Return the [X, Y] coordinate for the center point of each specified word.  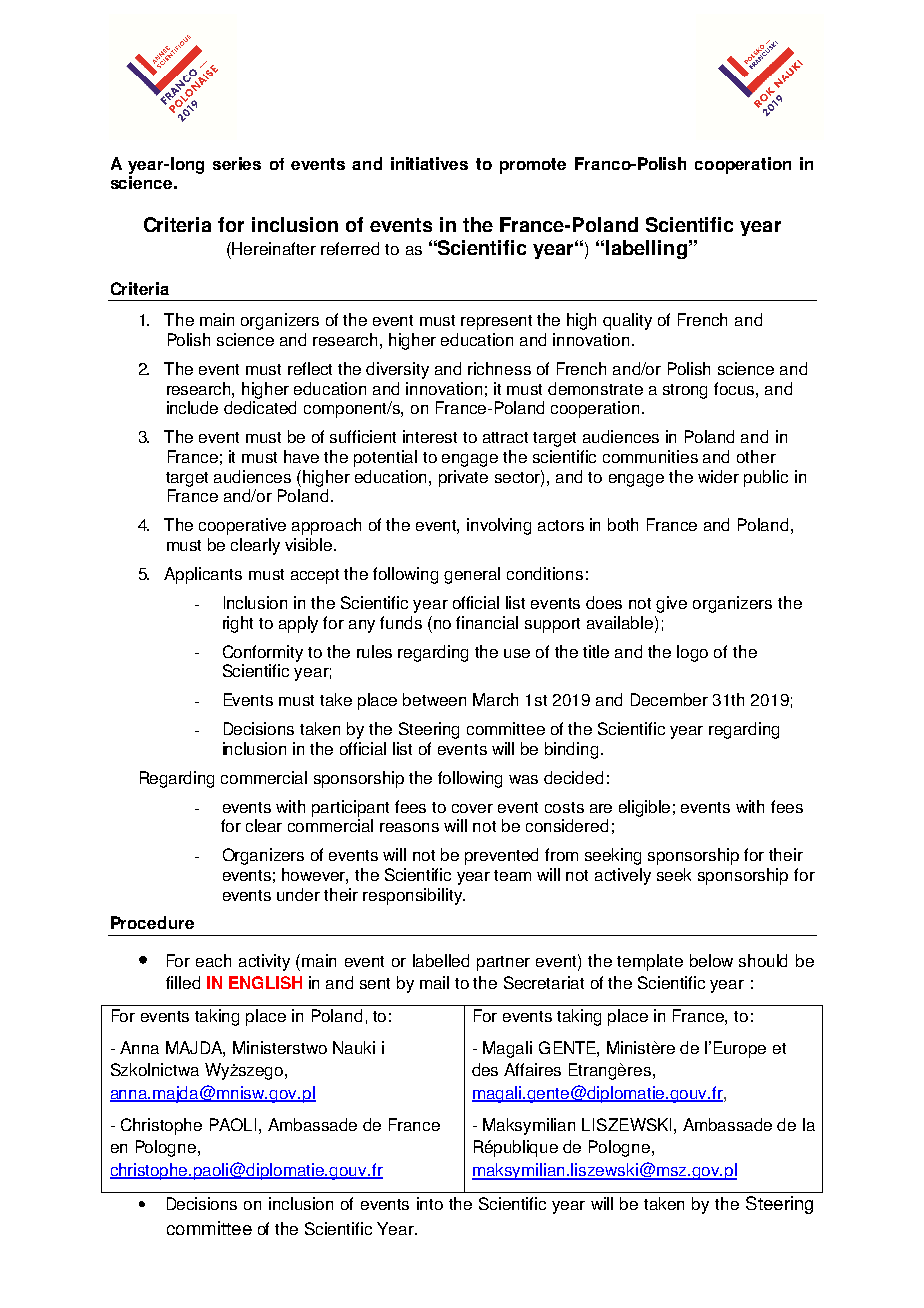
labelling [646, 249]
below [711, 960]
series [237, 163]
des [485, 1069]
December [669, 699]
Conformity [263, 653]
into [430, 1203]
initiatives [429, 163]
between [434, 699]
